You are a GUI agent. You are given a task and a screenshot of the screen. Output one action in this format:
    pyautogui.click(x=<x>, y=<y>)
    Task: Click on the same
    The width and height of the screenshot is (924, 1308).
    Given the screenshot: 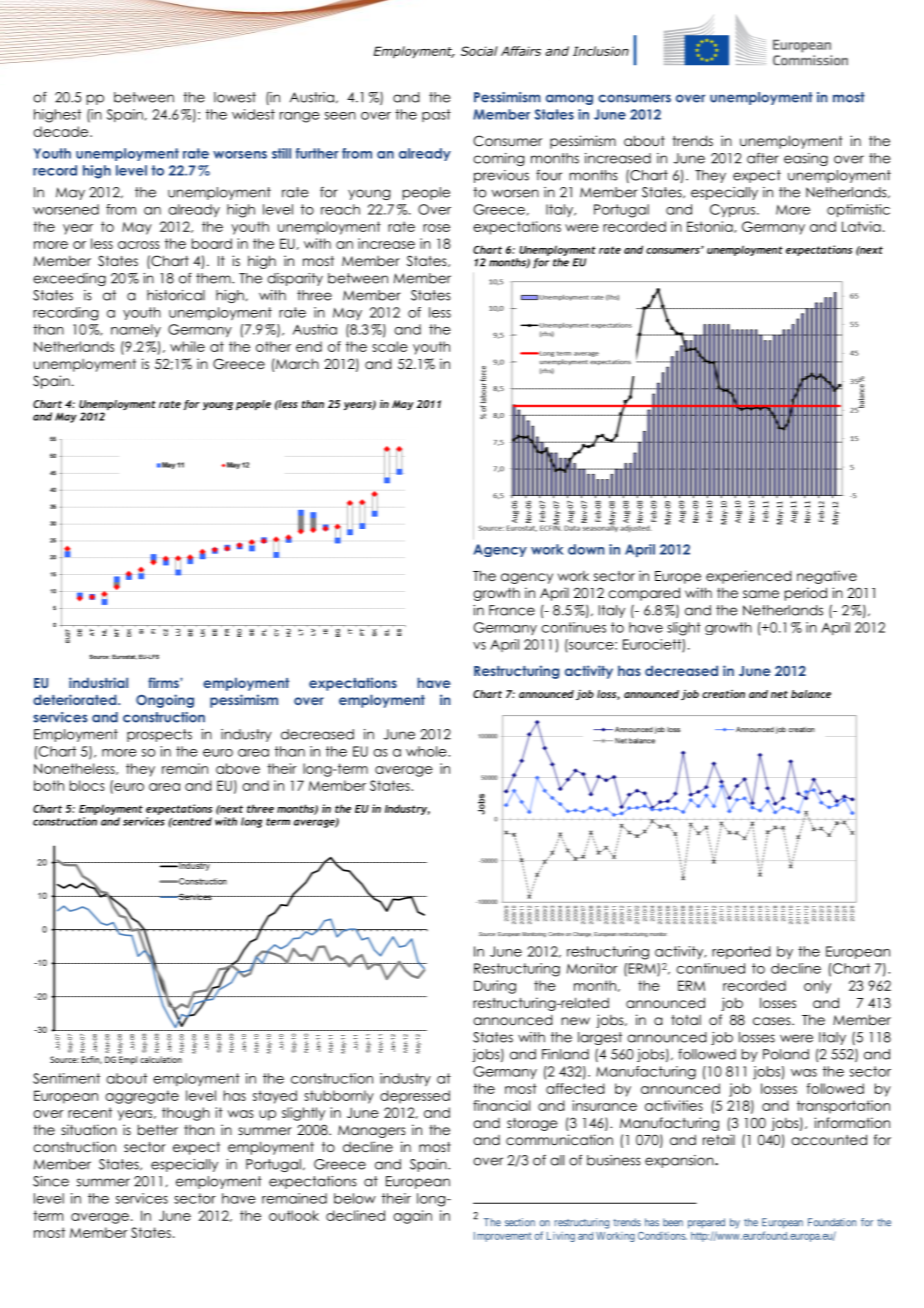 What is the action you would take?
    pyautogui.click(x=761, y=594)
